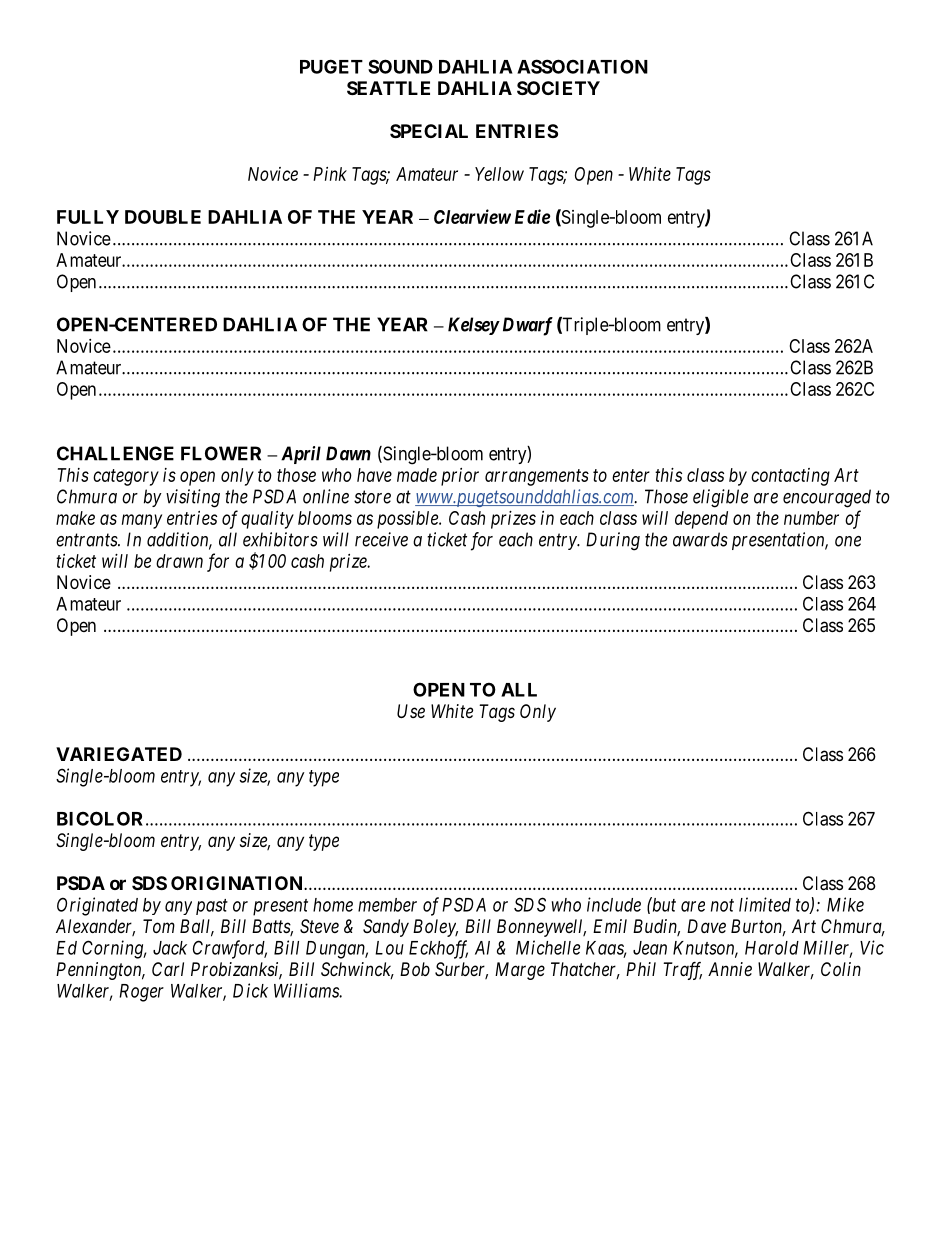 The height and width of the screenshot is (1233, 952). What do you see at coordinates (415, 969) in the screenshot?
I see `Bob` at bounding box center [415, 969].
